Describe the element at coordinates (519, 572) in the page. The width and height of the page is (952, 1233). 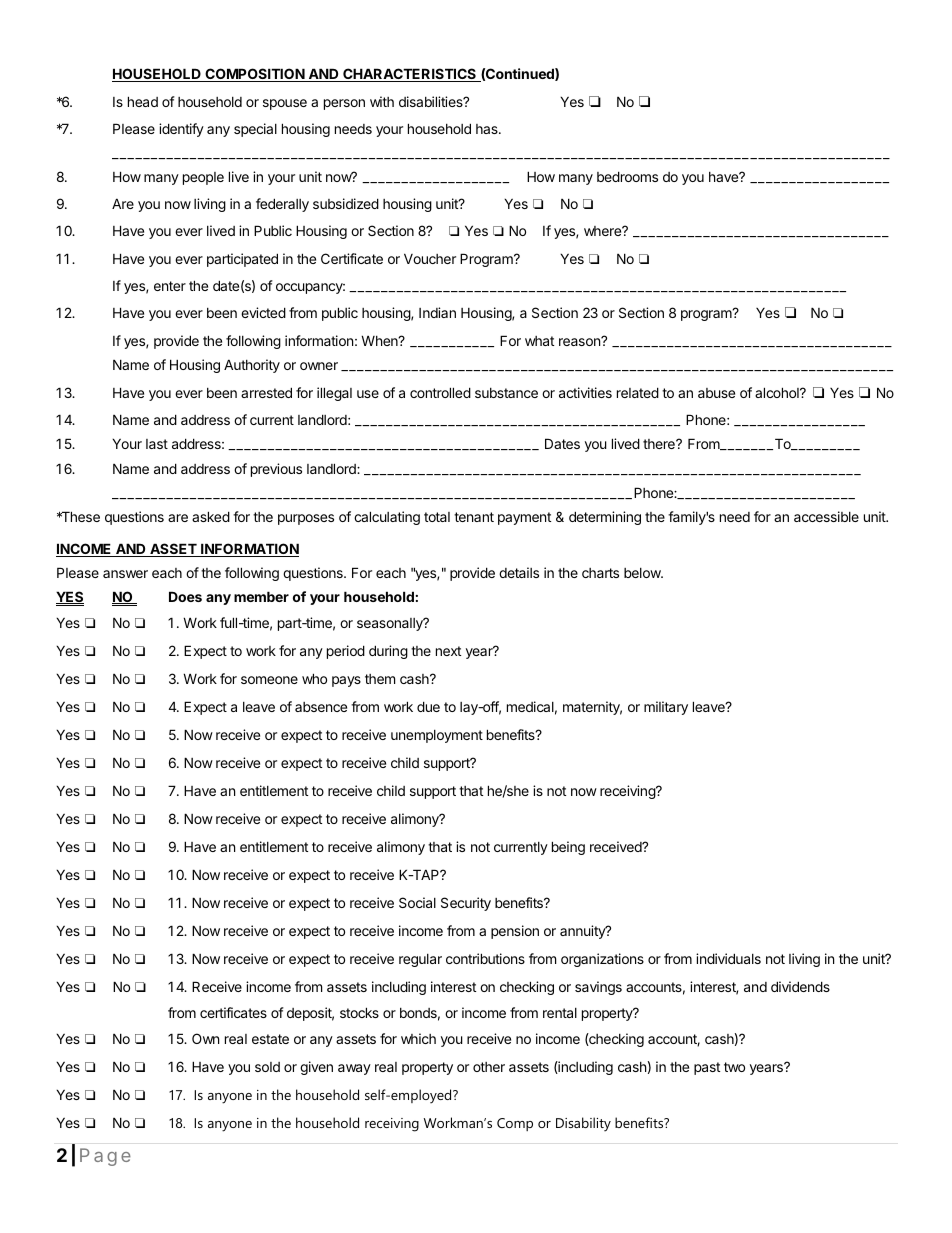
I see `details` at that location.
